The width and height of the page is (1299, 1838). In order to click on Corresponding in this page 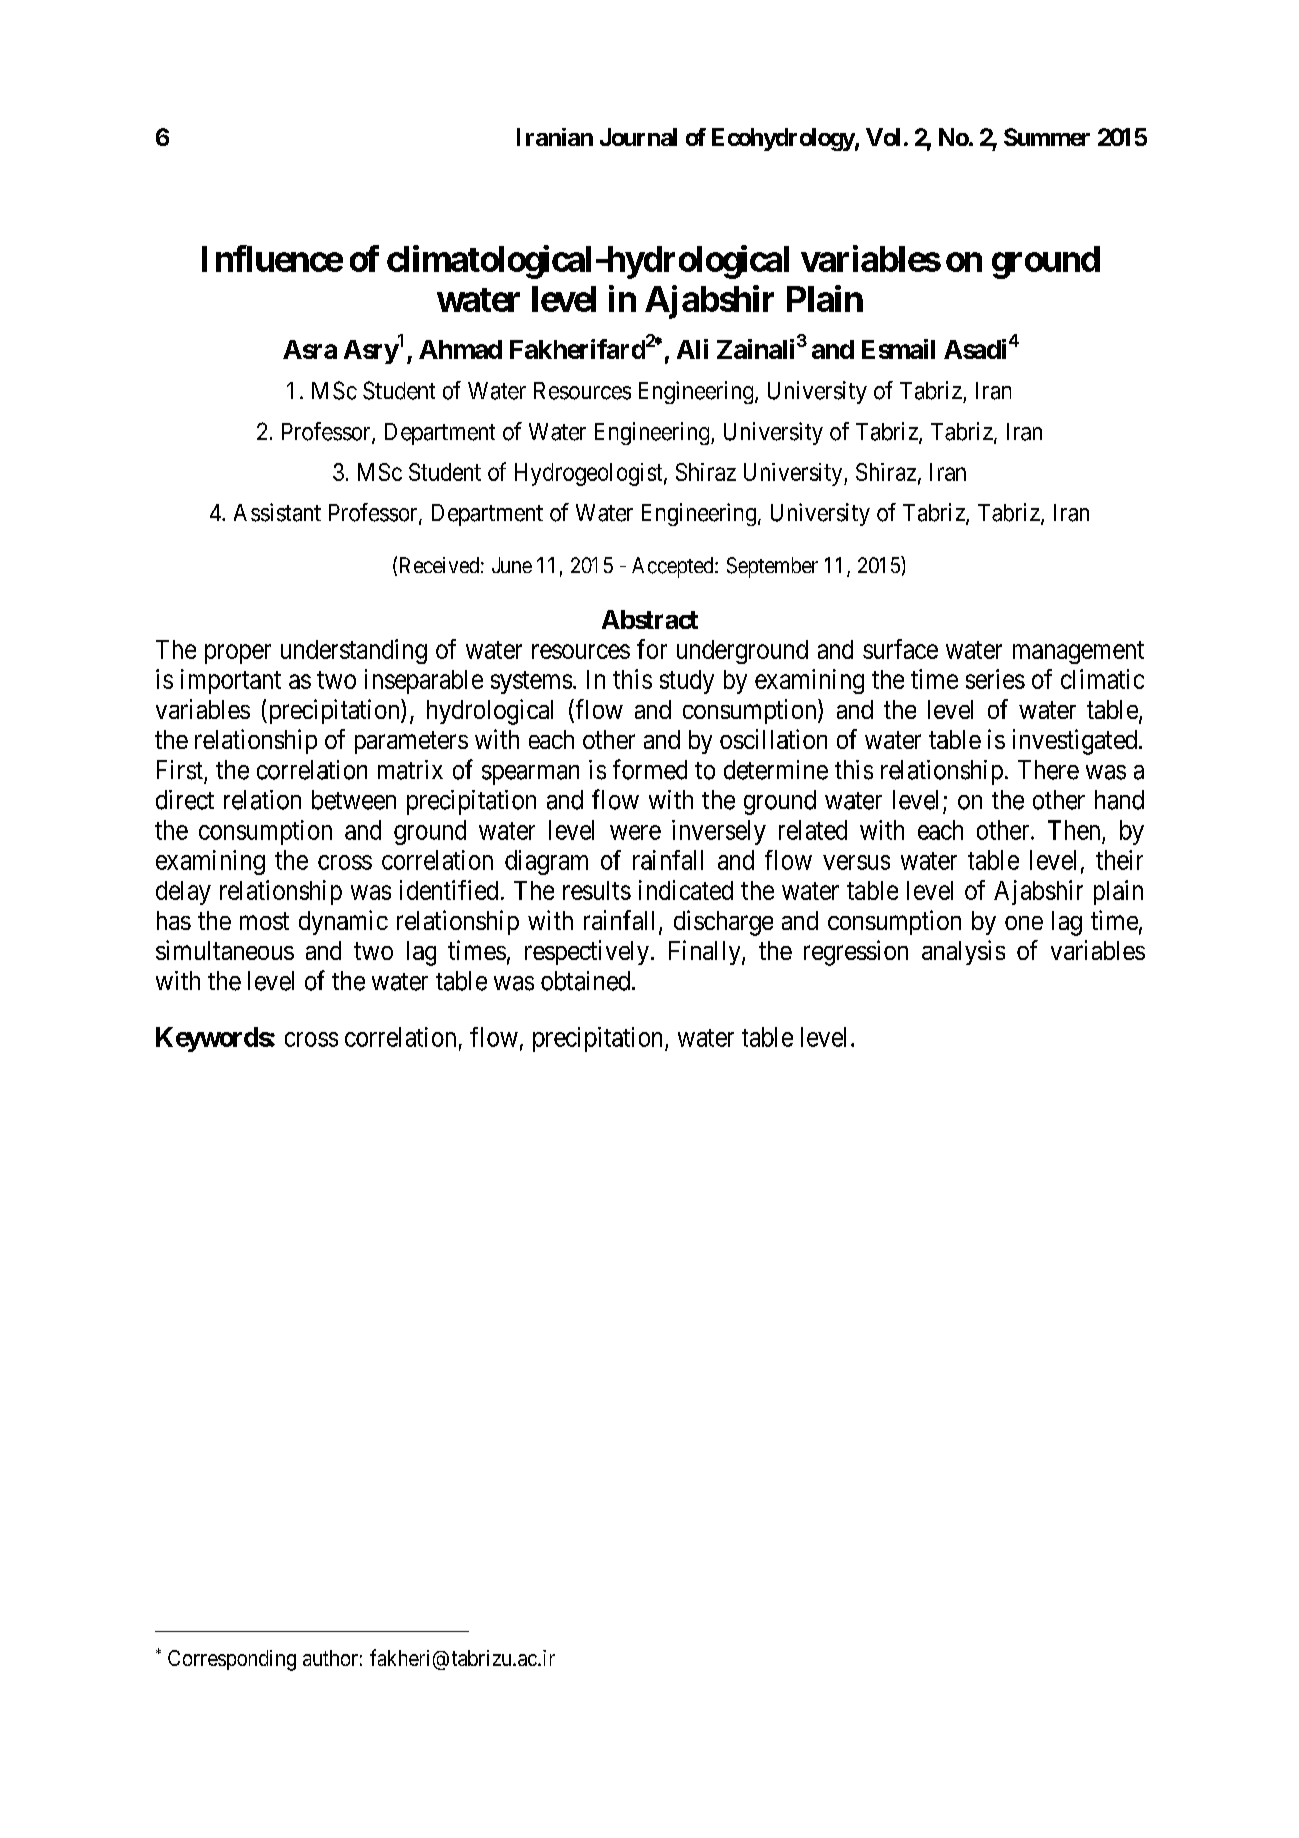, I will do `click(232, 1660)`.
